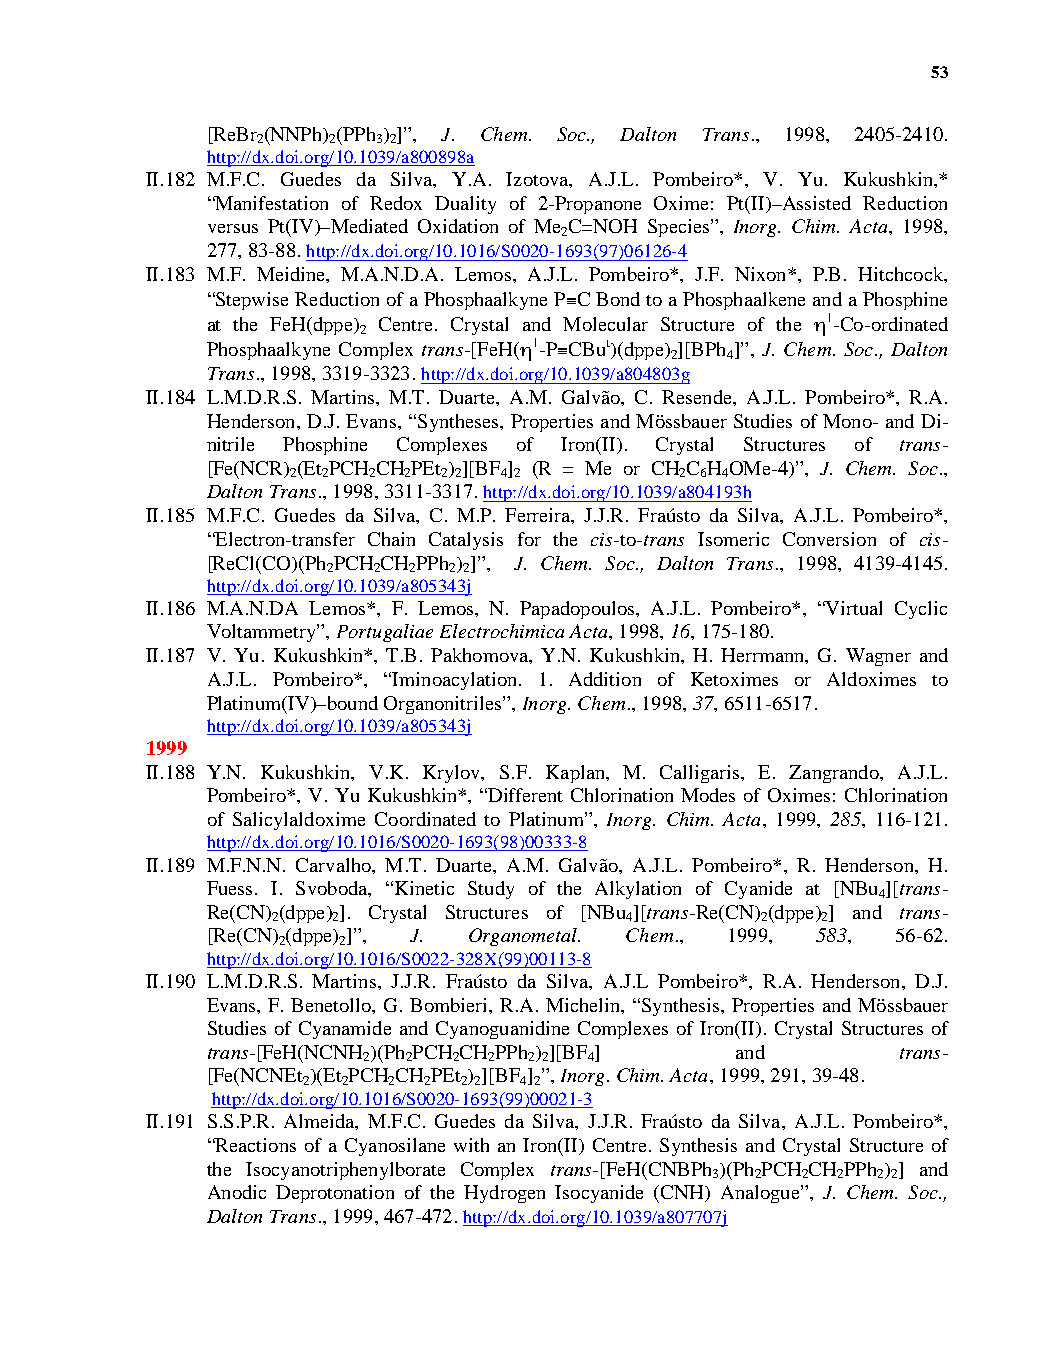 This document has width=1050, height=1359. Describe the element at coordinates (233, 228) in the document. I see `versus` at that location.
